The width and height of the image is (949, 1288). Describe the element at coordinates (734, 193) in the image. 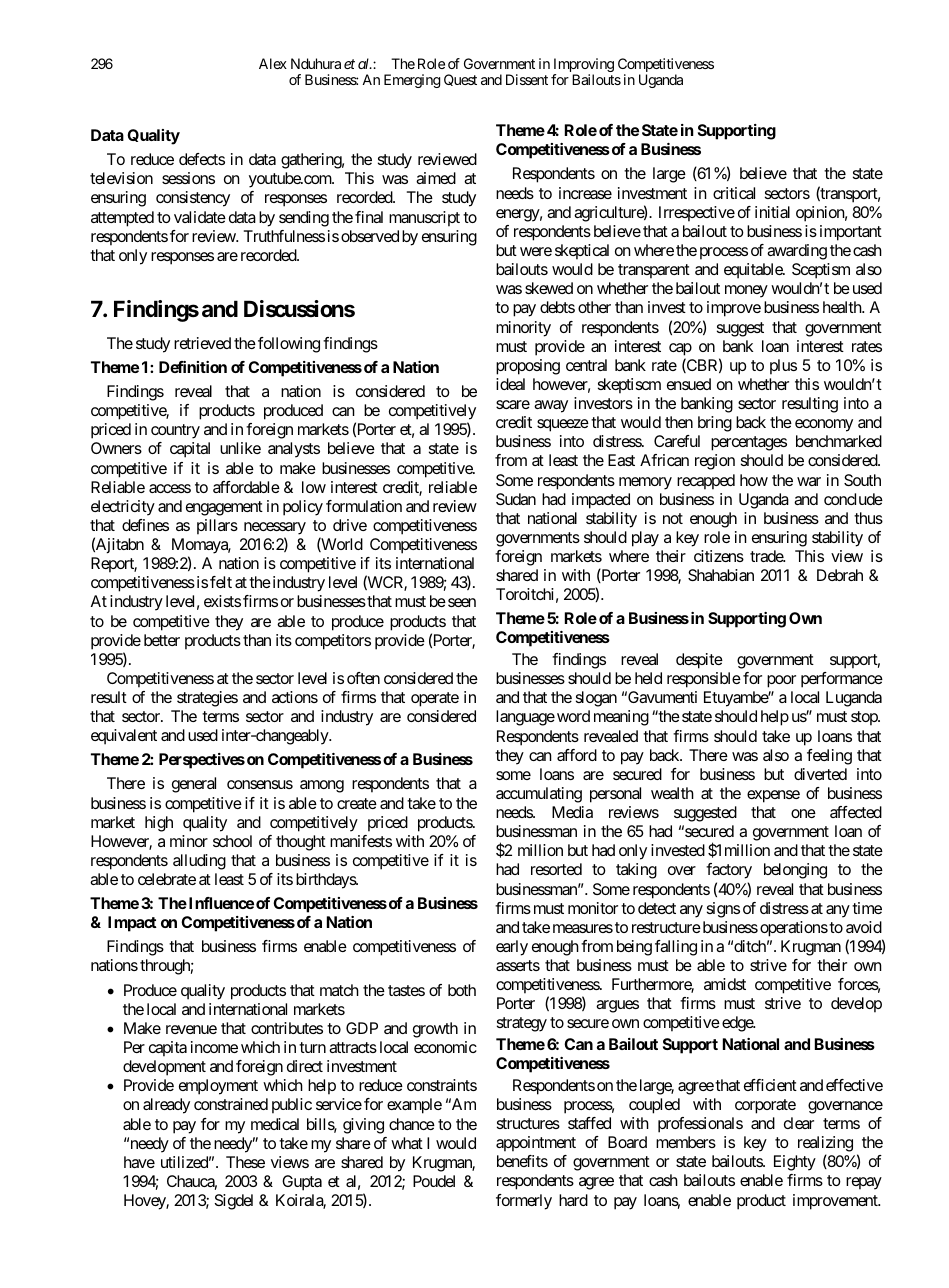

I see `critical` at that location.
